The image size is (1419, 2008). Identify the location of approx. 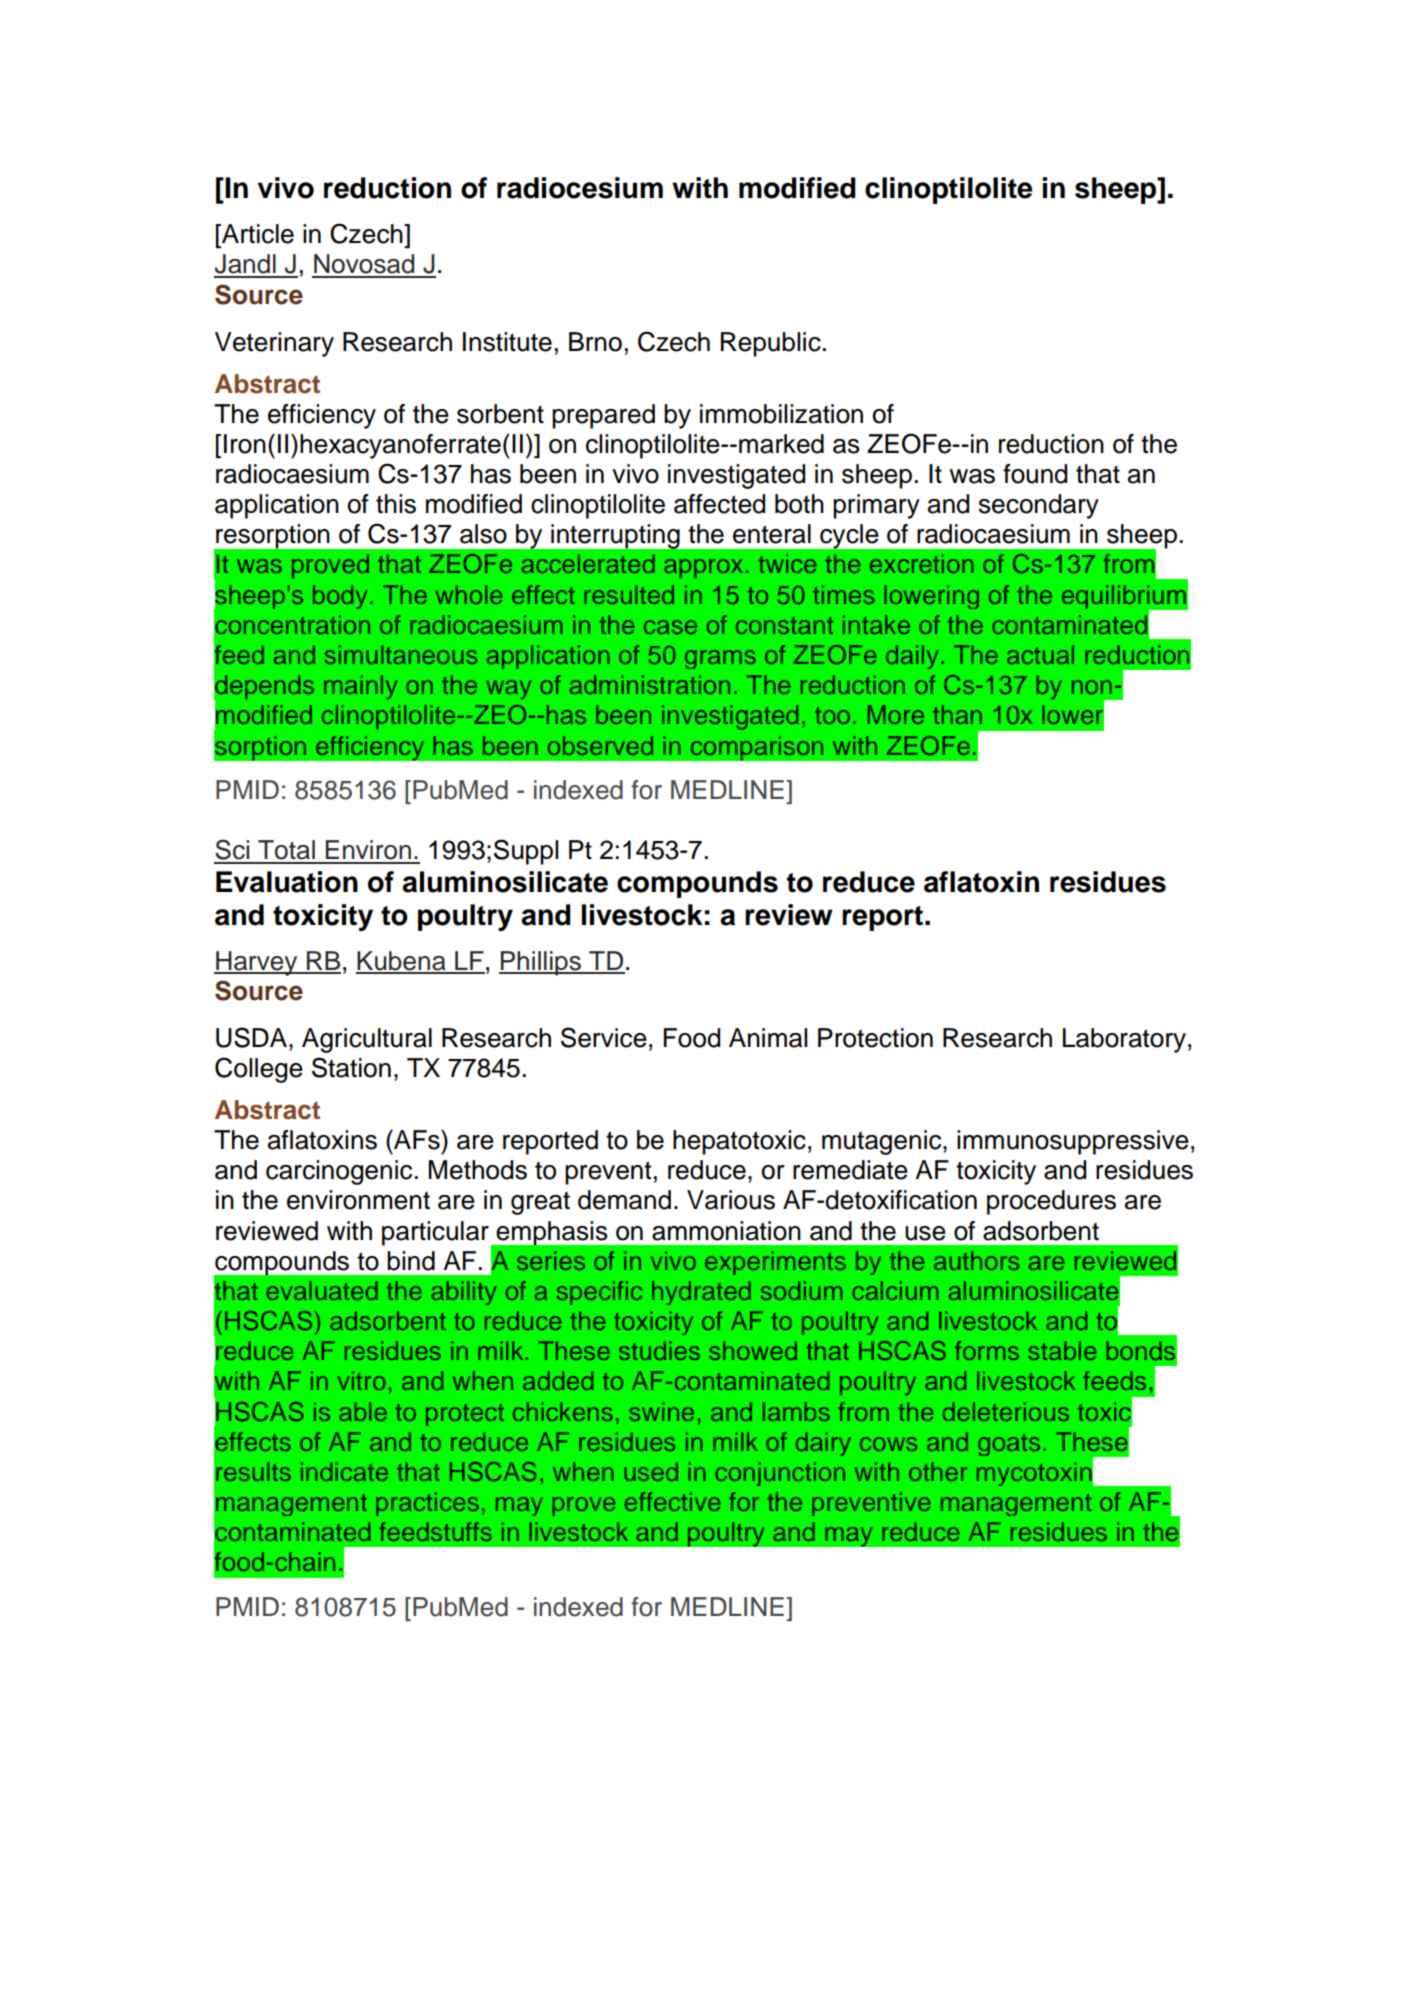
(703, 568).
